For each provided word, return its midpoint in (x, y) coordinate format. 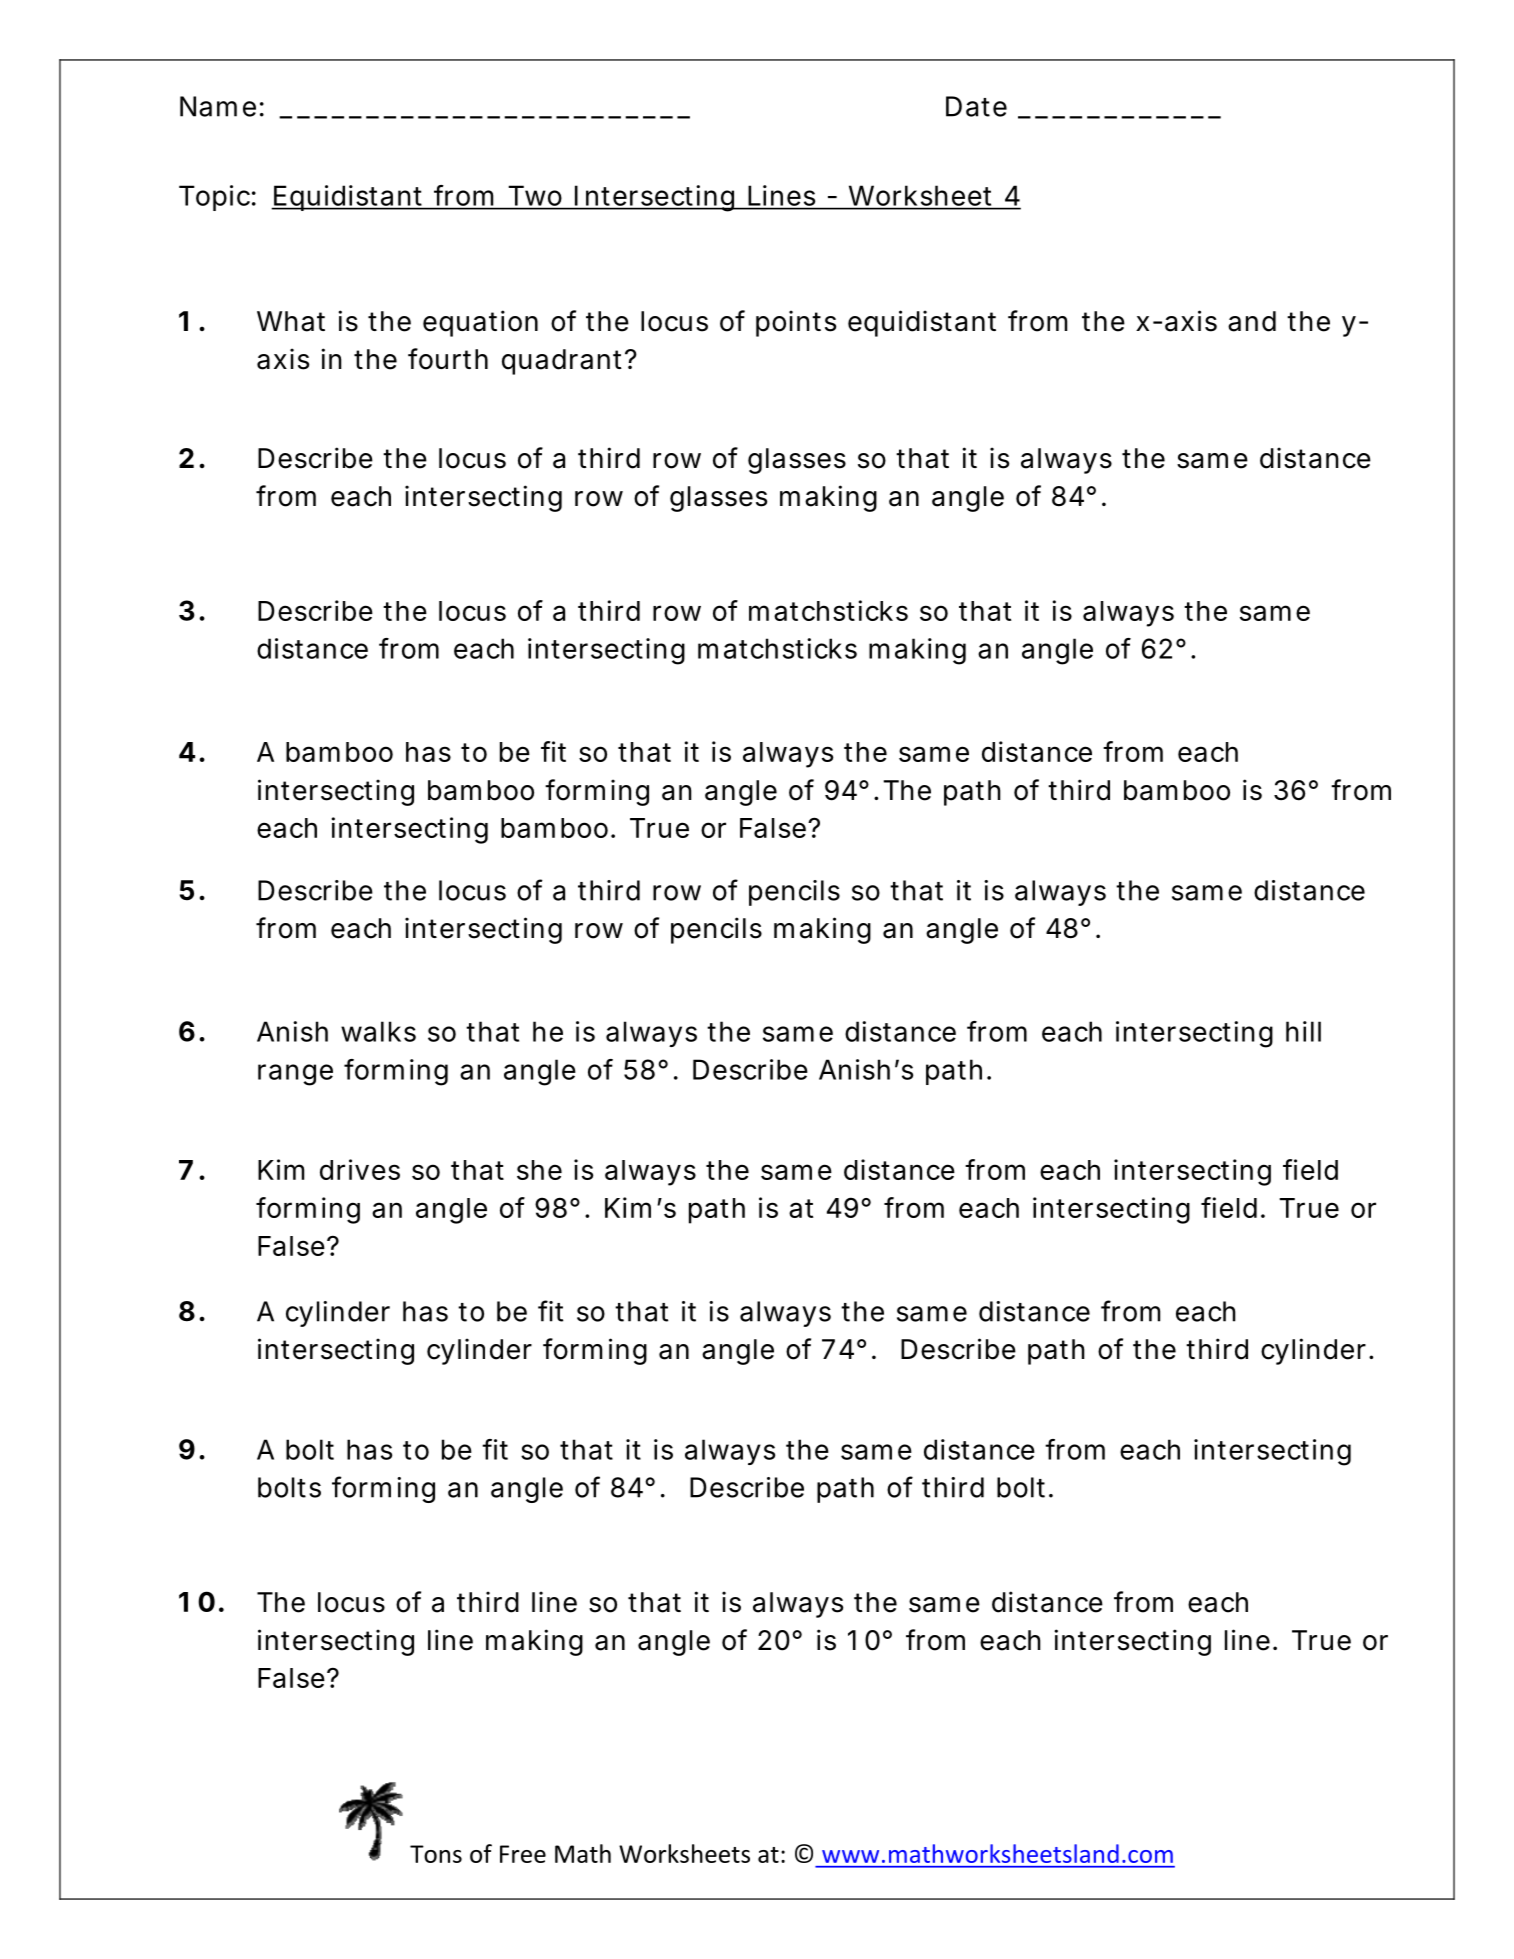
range (295, 1075)
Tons (436, 1854)
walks (378, 1031)
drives (360, 1169)
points (796, 323)
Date (976, 106)
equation (480, 323)
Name (218, 106)
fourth (448, 359)
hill (1303, 1031)
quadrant (564, 362)
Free (523, 1854)
